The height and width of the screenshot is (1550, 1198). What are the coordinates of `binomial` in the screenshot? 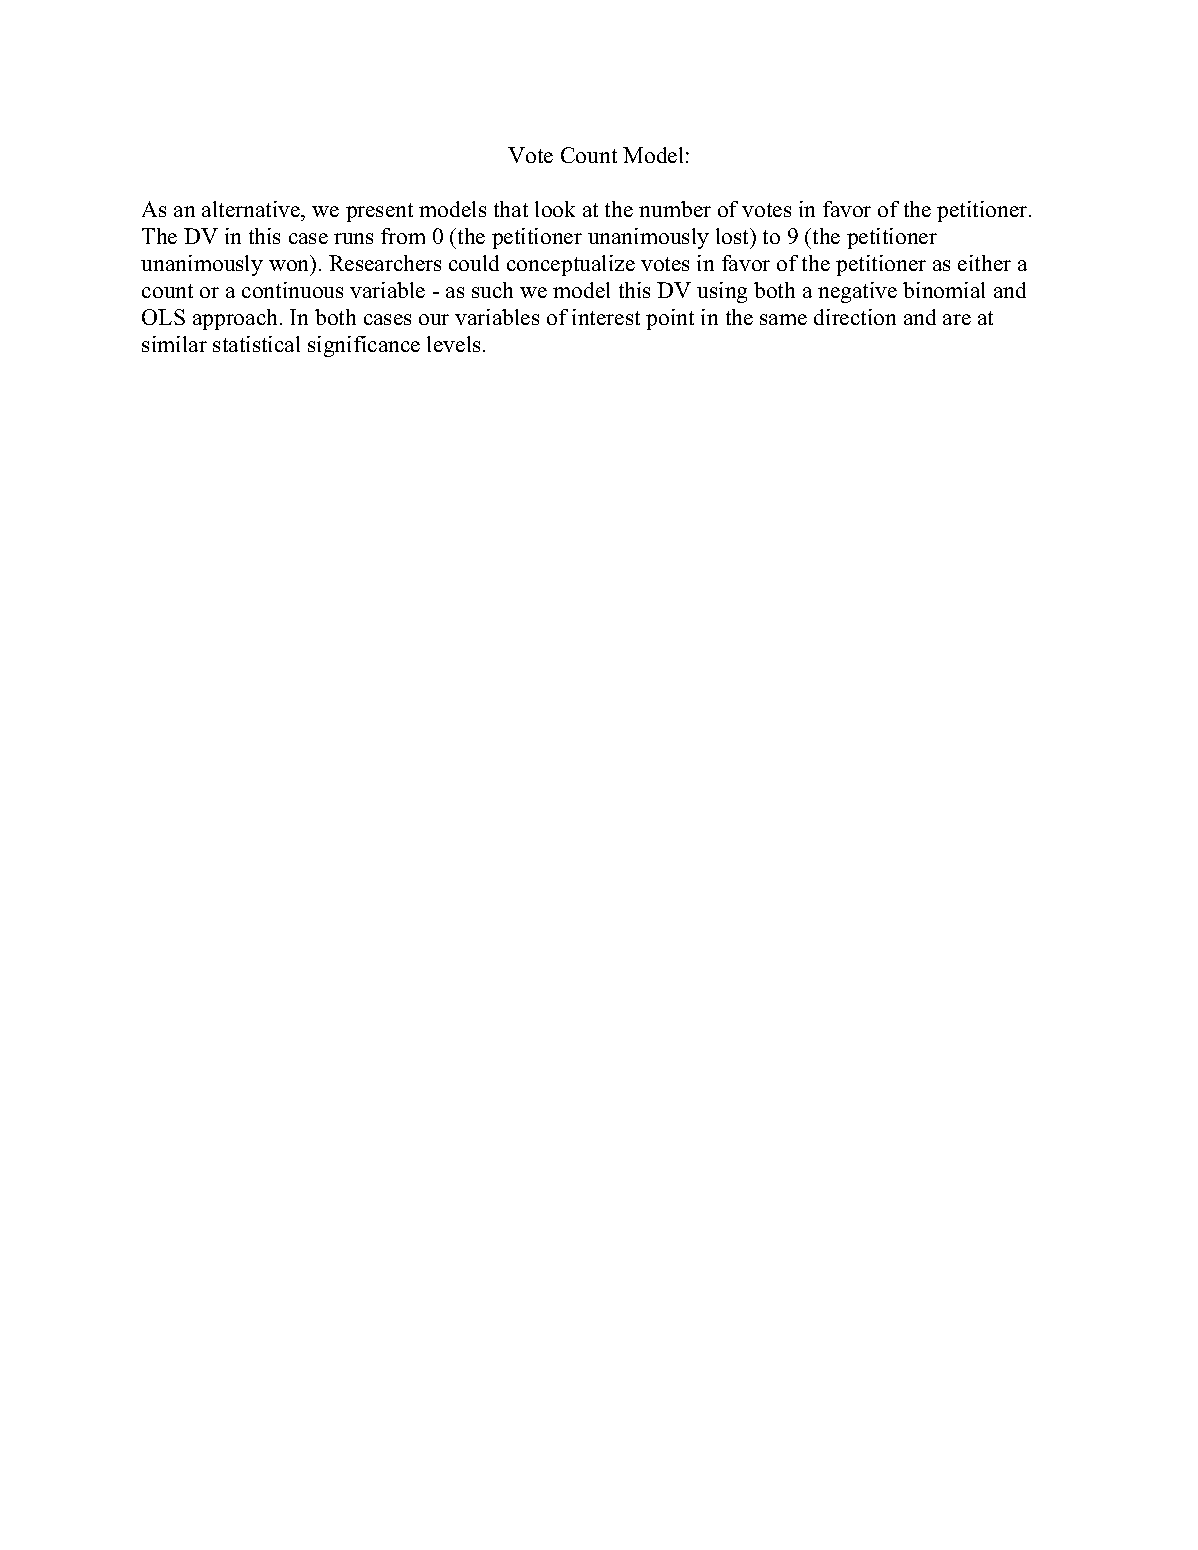 It's located at (944, 290).
